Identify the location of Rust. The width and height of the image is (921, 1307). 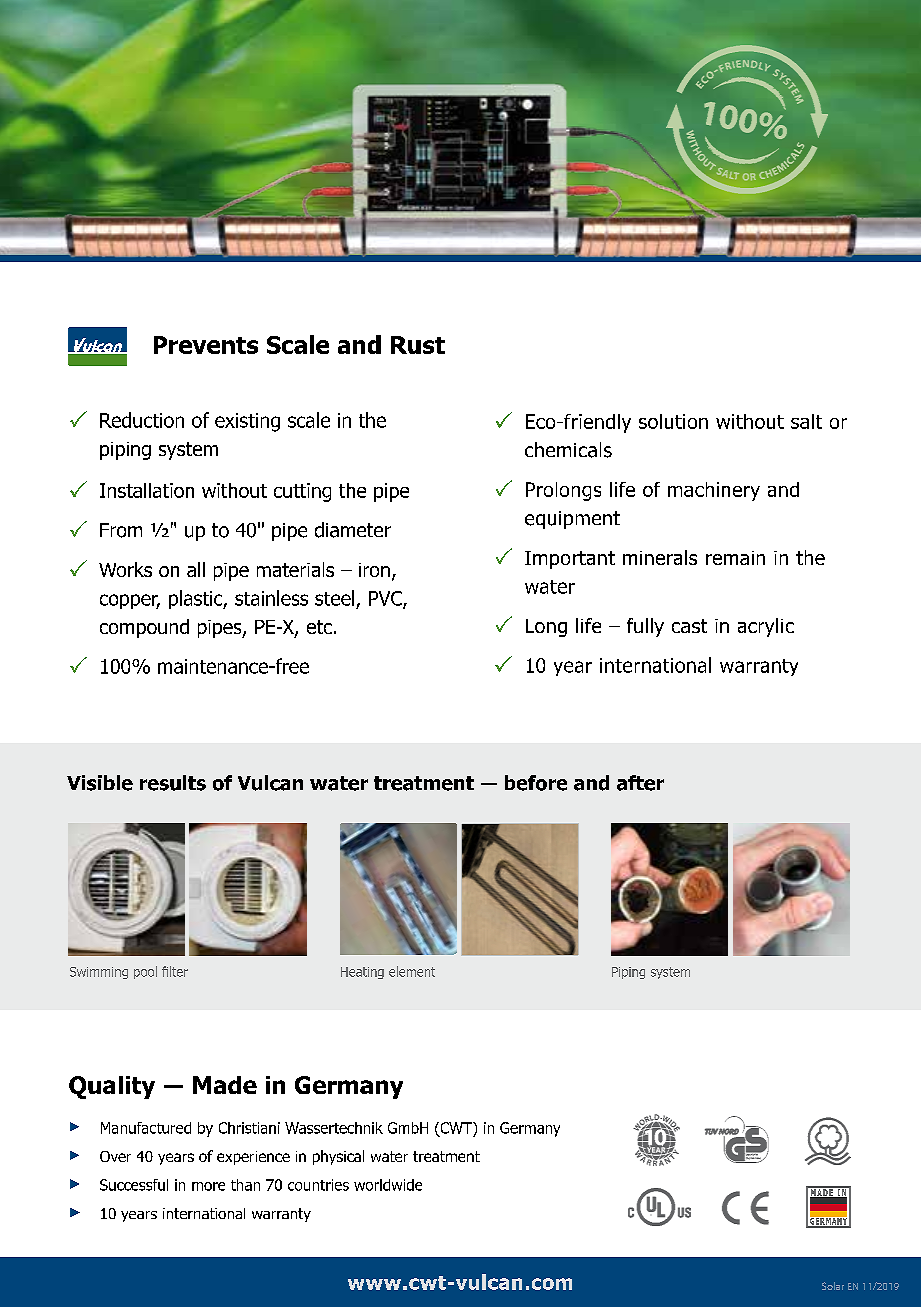
(418, 345).
